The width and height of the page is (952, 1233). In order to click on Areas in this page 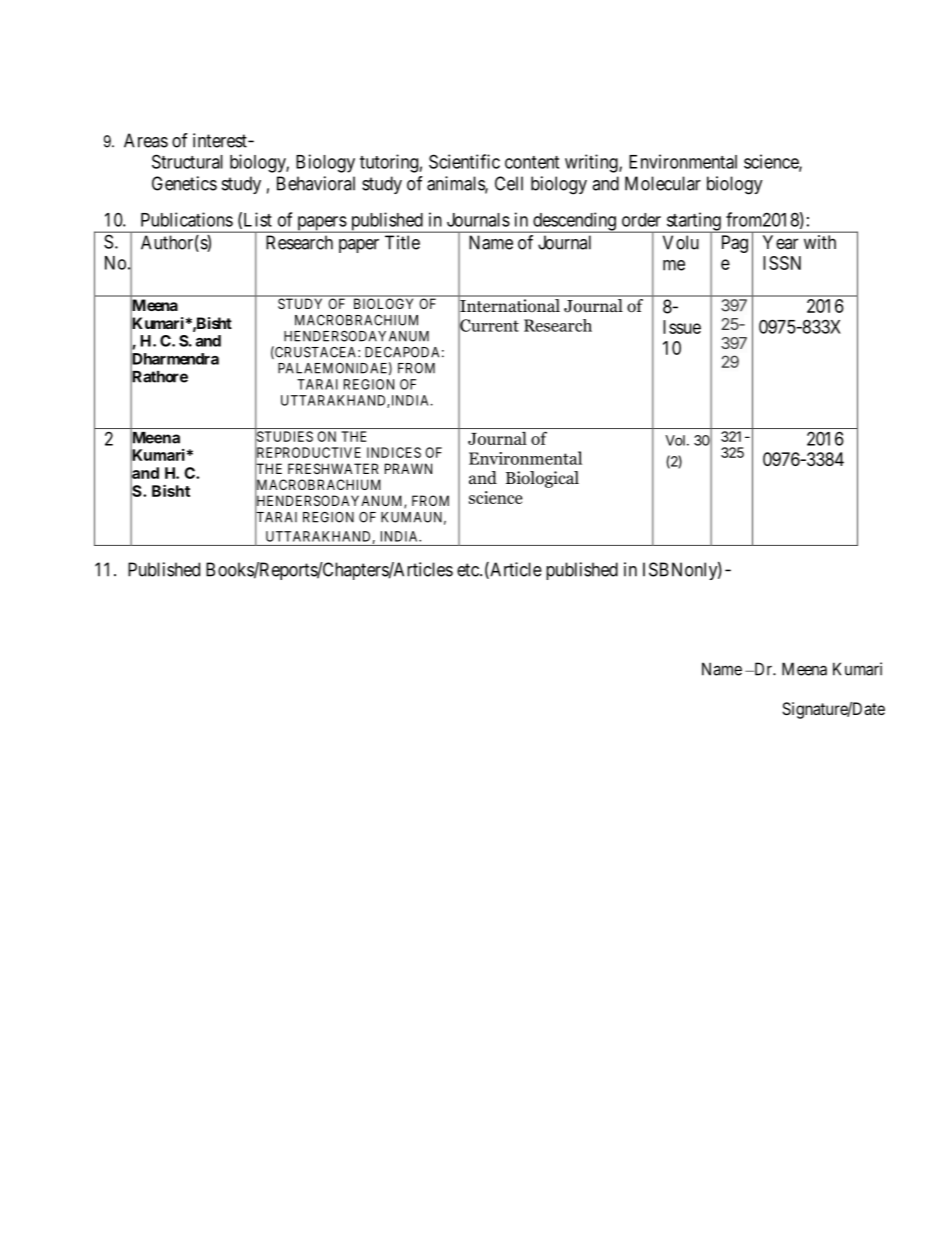, I will do `click(146, 140)`.
